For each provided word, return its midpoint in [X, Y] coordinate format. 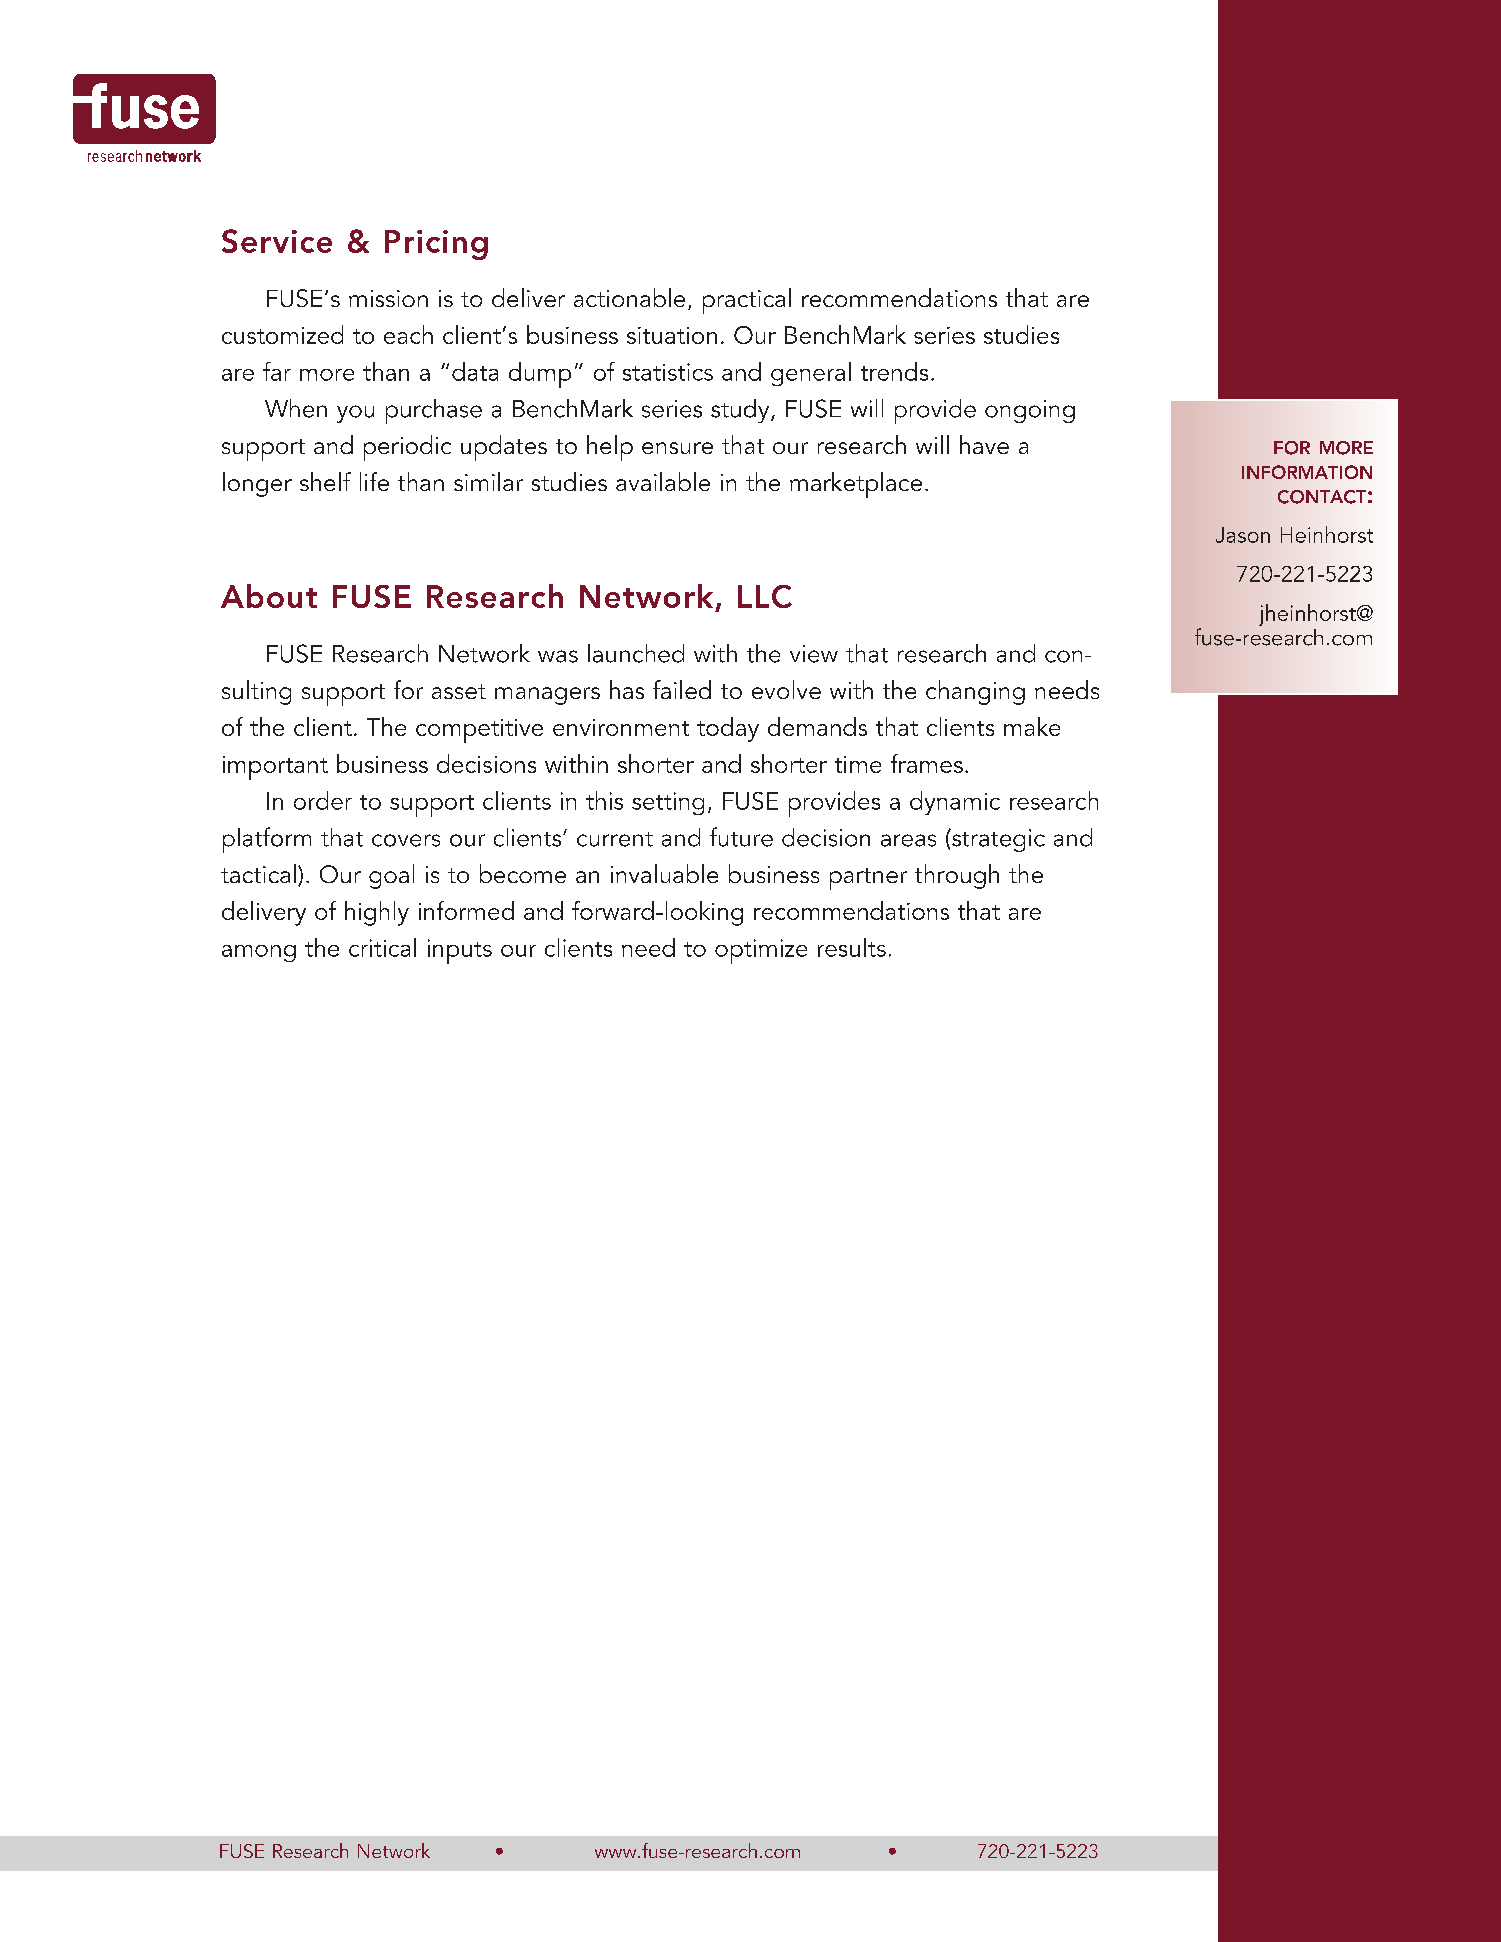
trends [894, 371]
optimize [761, 951]
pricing [436, 245]
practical [747, 301]
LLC [765, 596]
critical [382, 947]
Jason [1243, 535]
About [269, 596]
